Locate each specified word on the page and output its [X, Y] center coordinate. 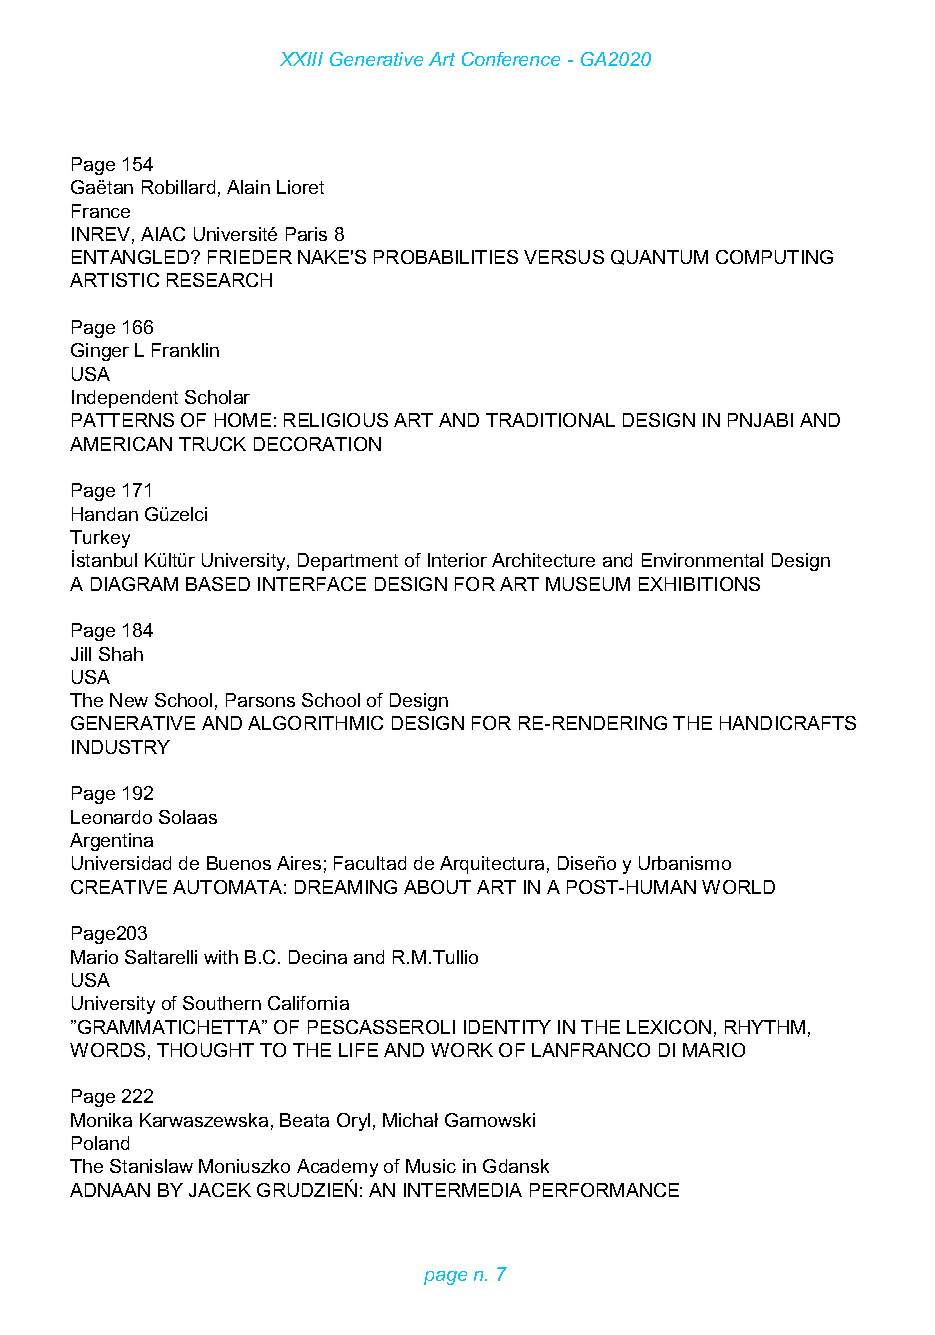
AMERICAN [121, 444]
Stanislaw [151, 1166]
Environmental [702, 560]
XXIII [301, 59]
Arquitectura [492, 865]
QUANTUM [659, 257]
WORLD [738, 887]
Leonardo [111, 817]
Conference [511, 59]
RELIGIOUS [336, 420]
